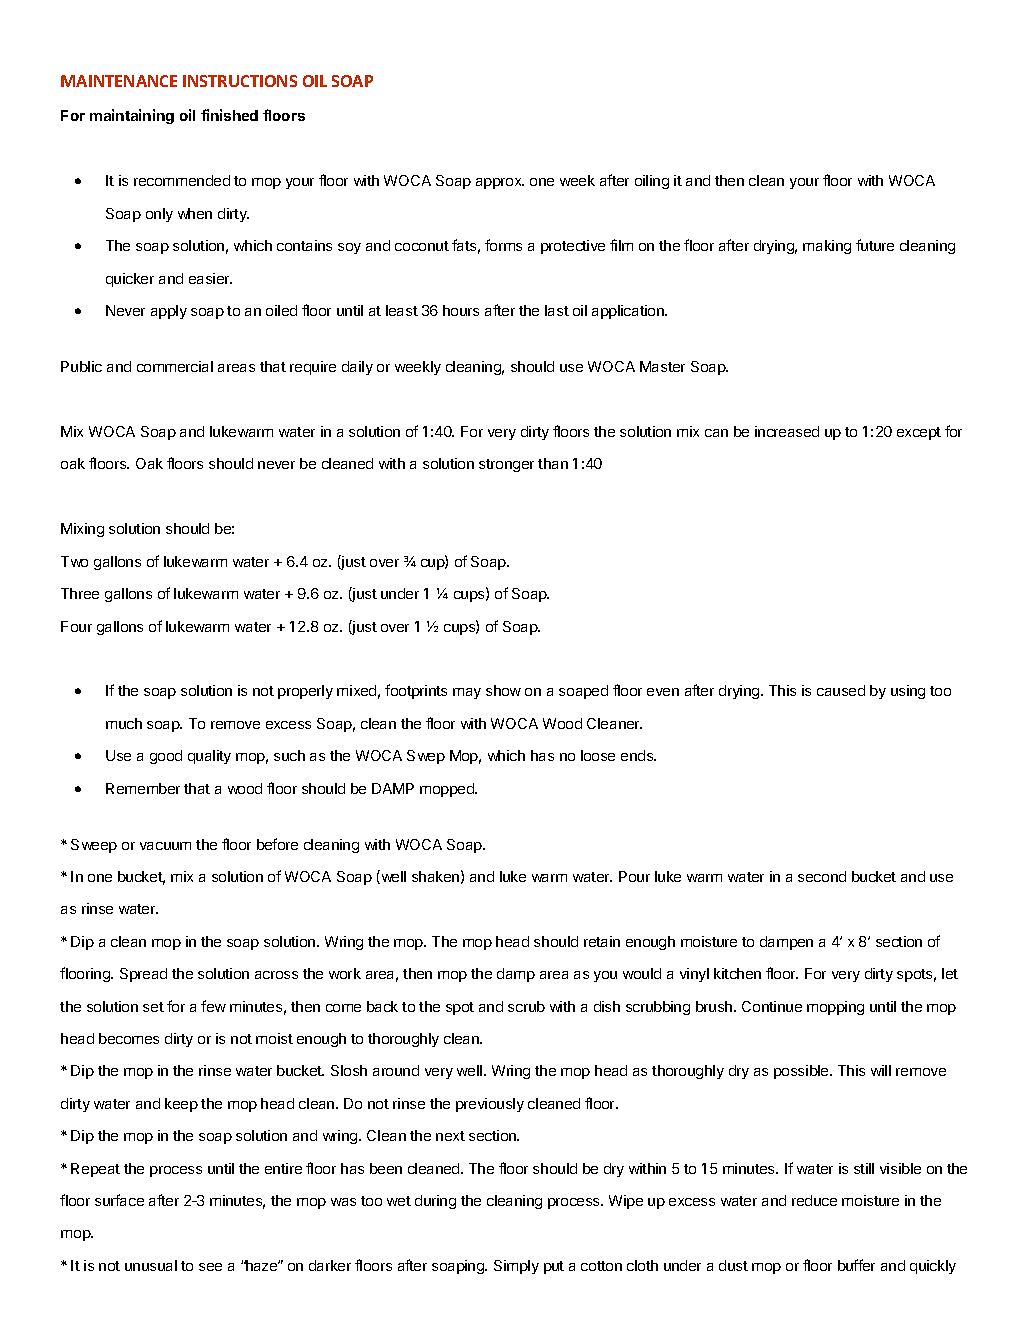  Describe the element at coordinates (822, 876) in the page. I see `second` at that location.
